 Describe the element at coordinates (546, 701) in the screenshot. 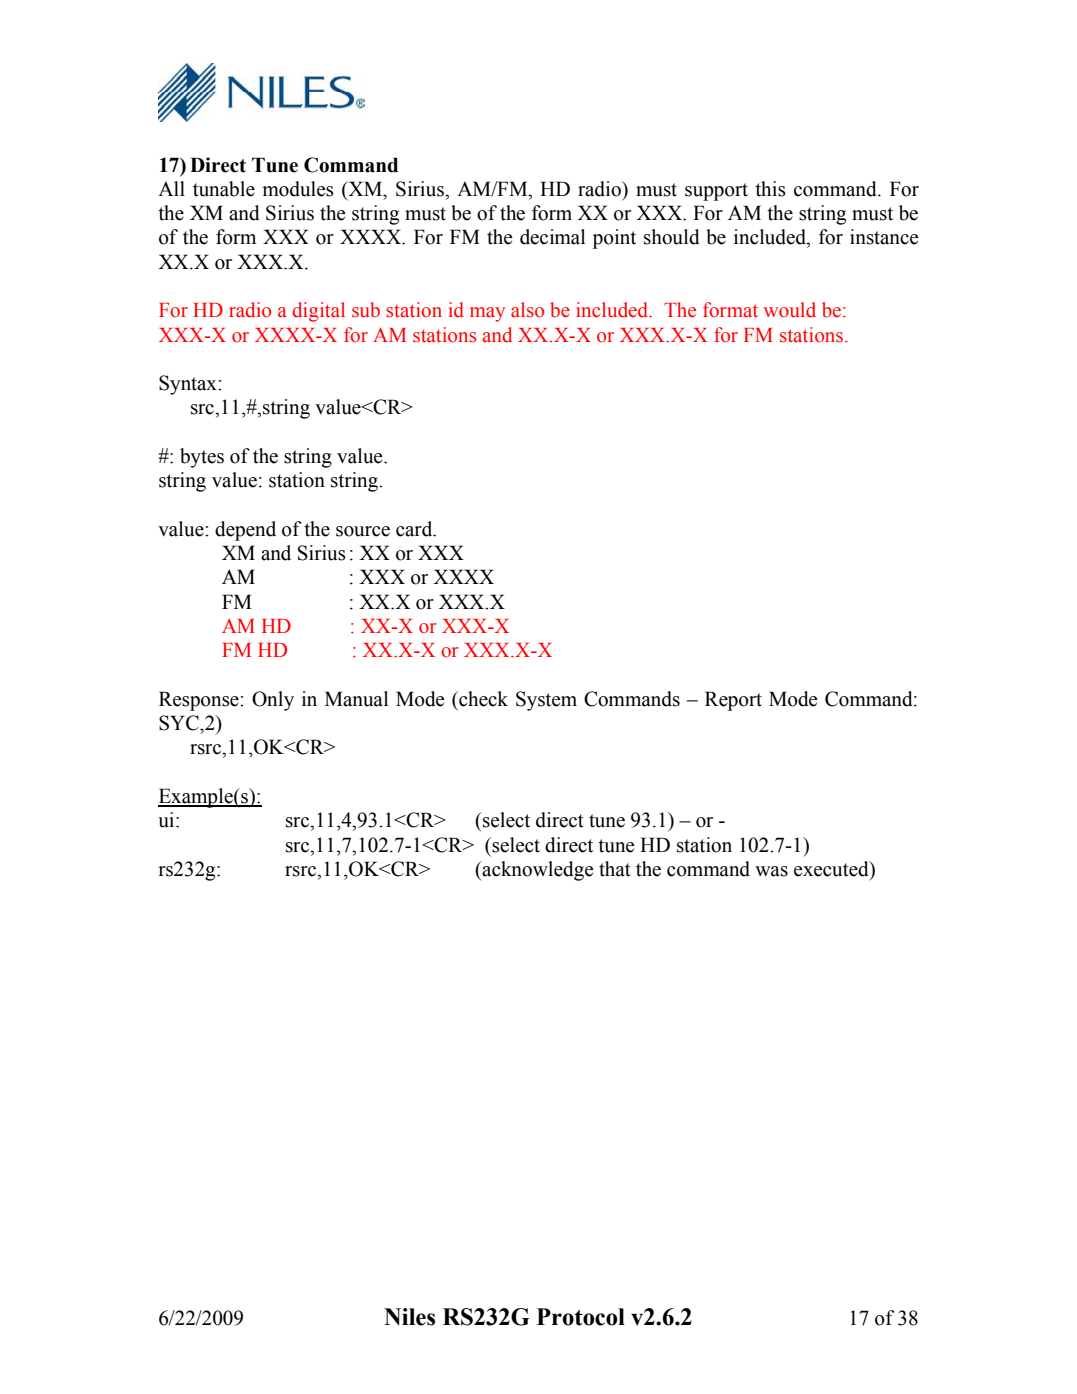

I see `System` at that location.
